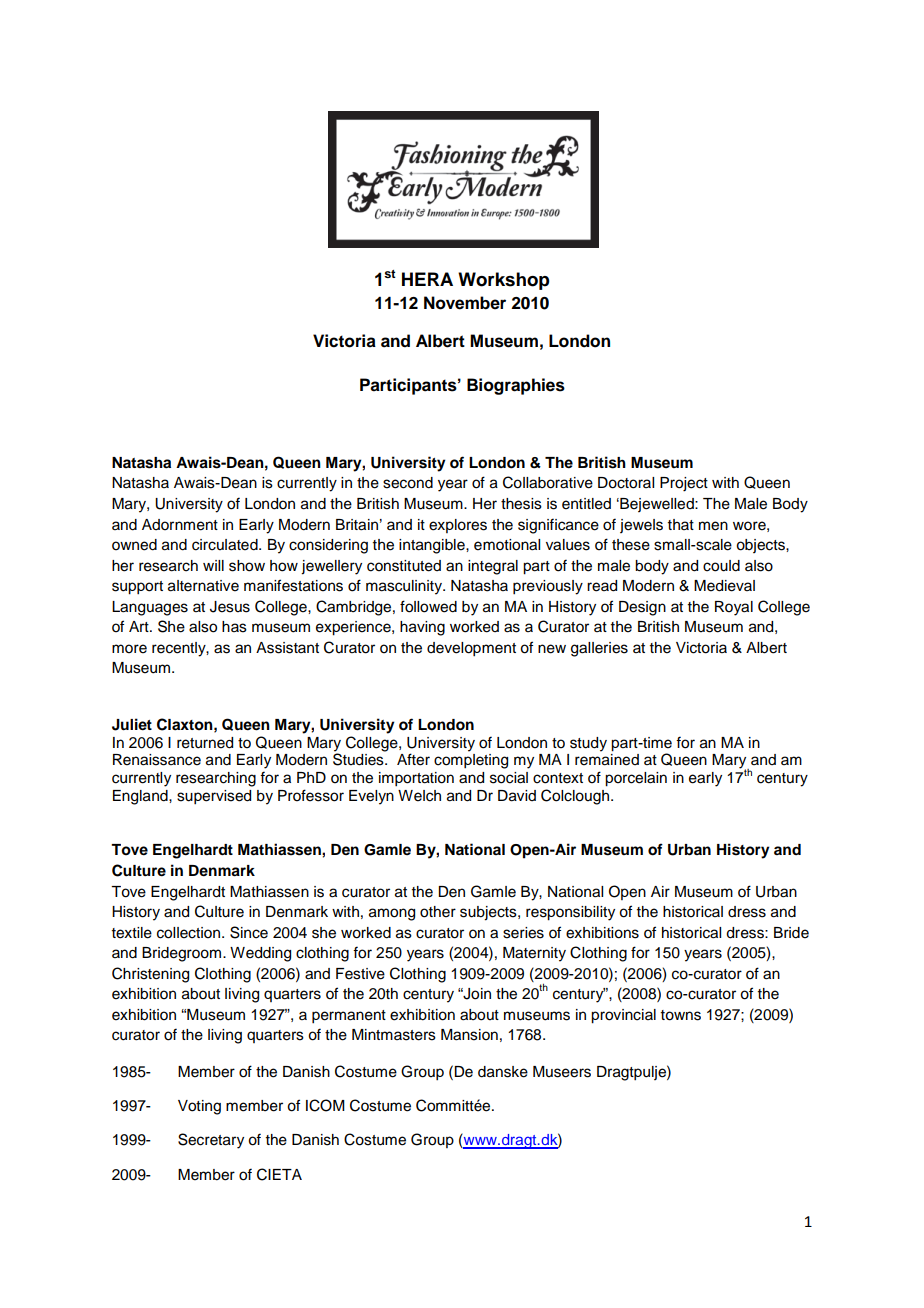  I want to click on Mansion, so click(469, 1035).
